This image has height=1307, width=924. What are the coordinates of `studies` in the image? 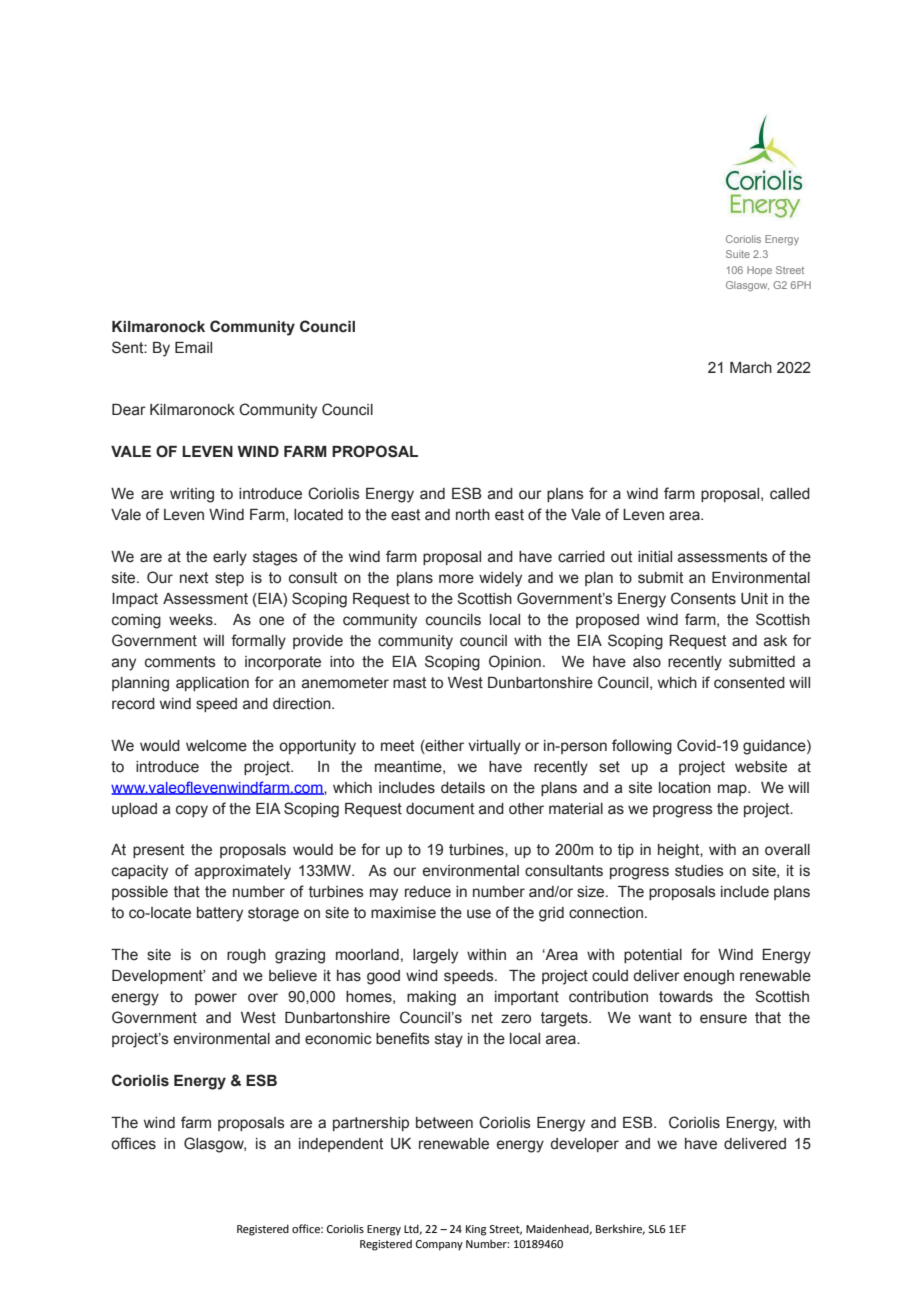 It's located at (699, 871).
